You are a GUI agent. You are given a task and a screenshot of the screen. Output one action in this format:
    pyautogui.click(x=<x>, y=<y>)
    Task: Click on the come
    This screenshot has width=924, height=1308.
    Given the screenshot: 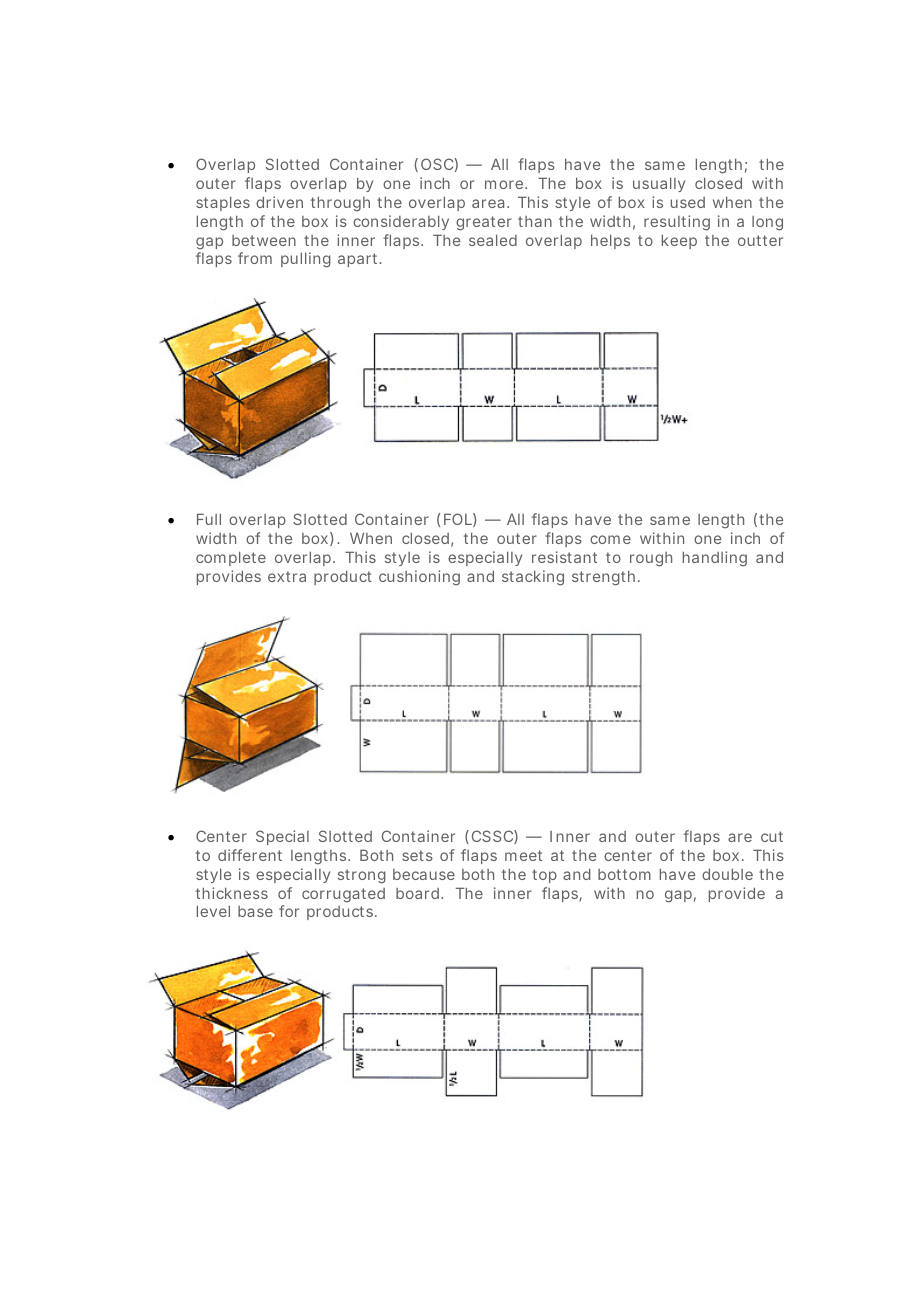 What is the action you would take?
    pyautogui.click(x=610, y=539)
